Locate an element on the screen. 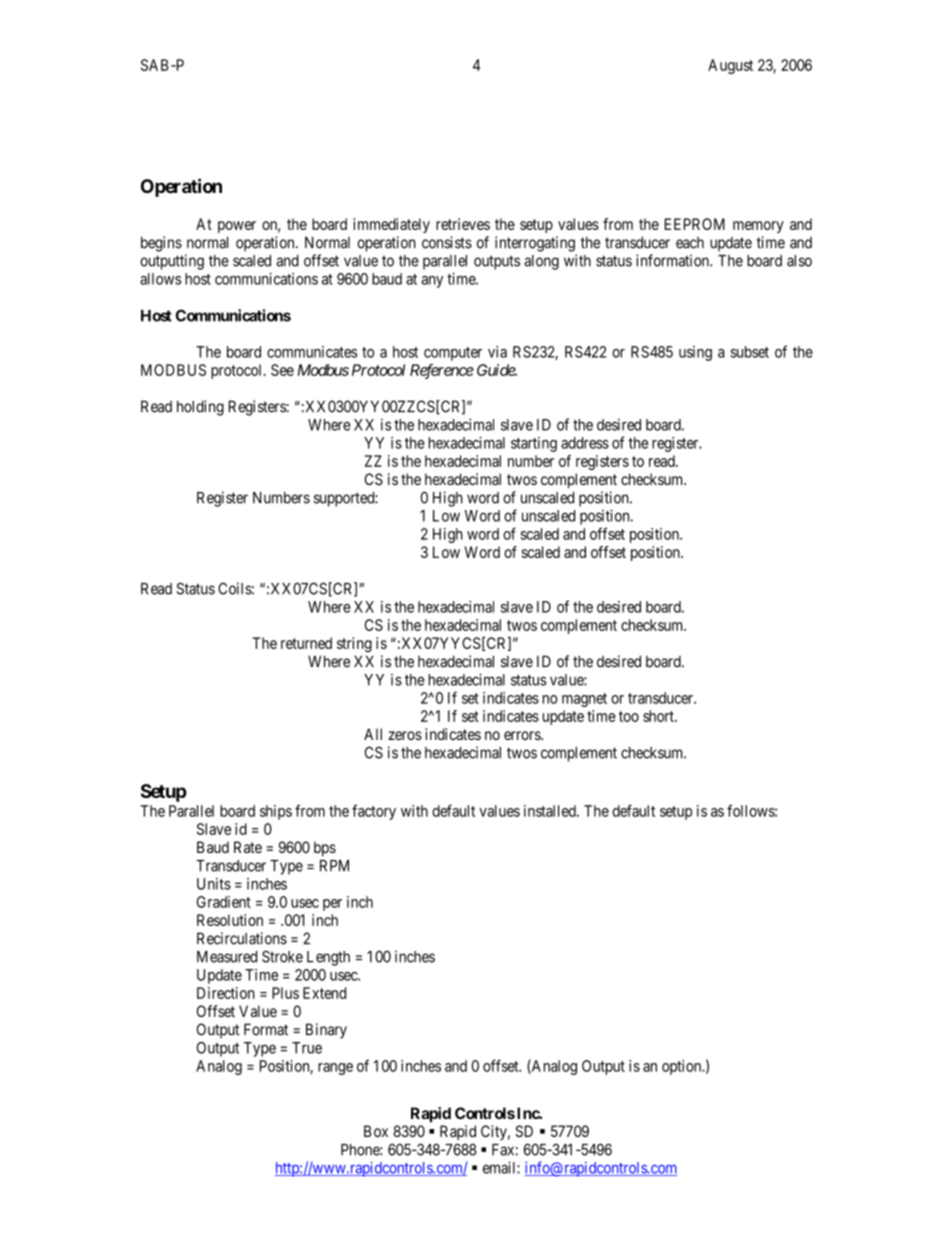 The height and width of the screenshot is (1233, 952). installed is located at coordinates (551, 811).
